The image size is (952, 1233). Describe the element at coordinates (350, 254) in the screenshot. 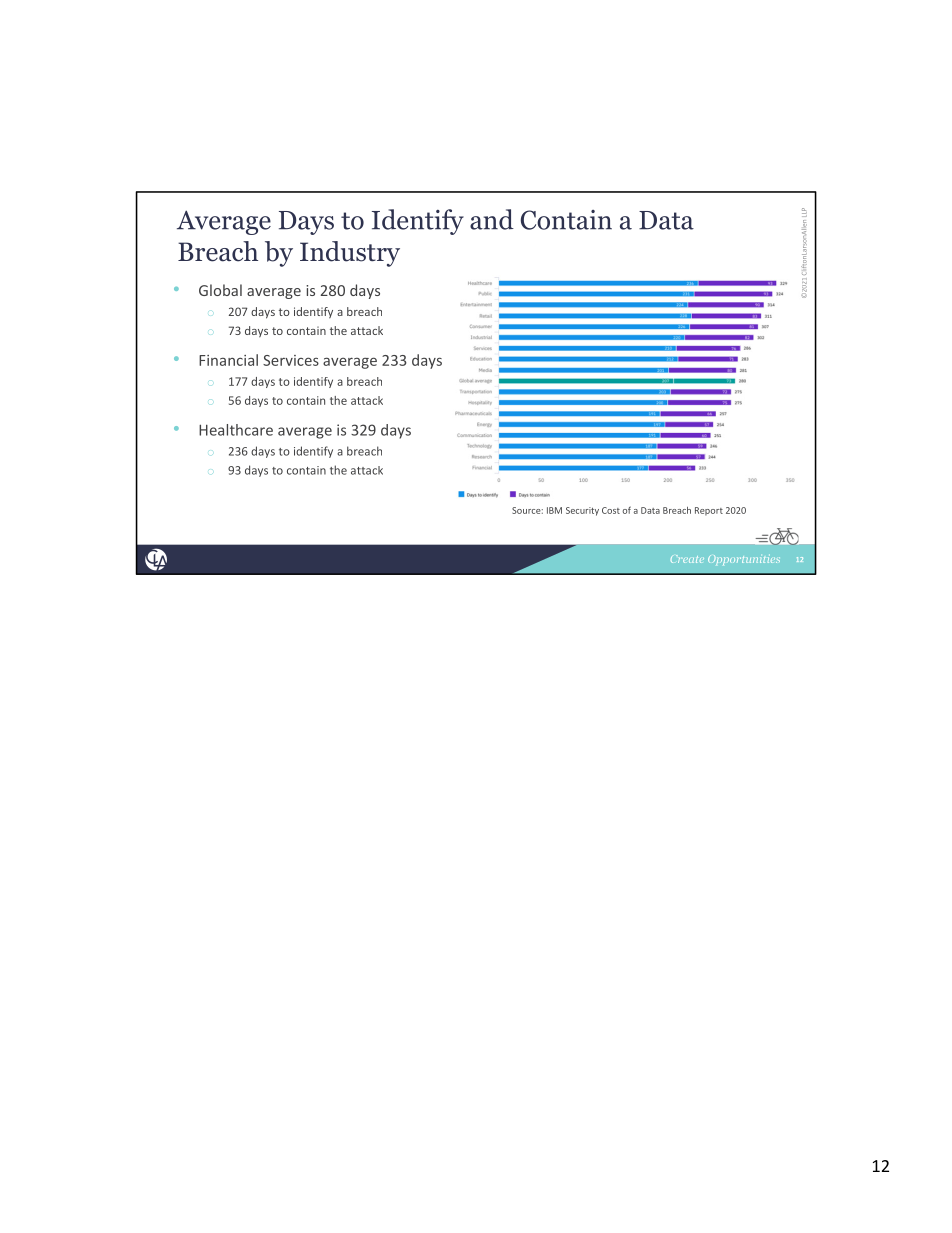

I see `Industry` at that location.
